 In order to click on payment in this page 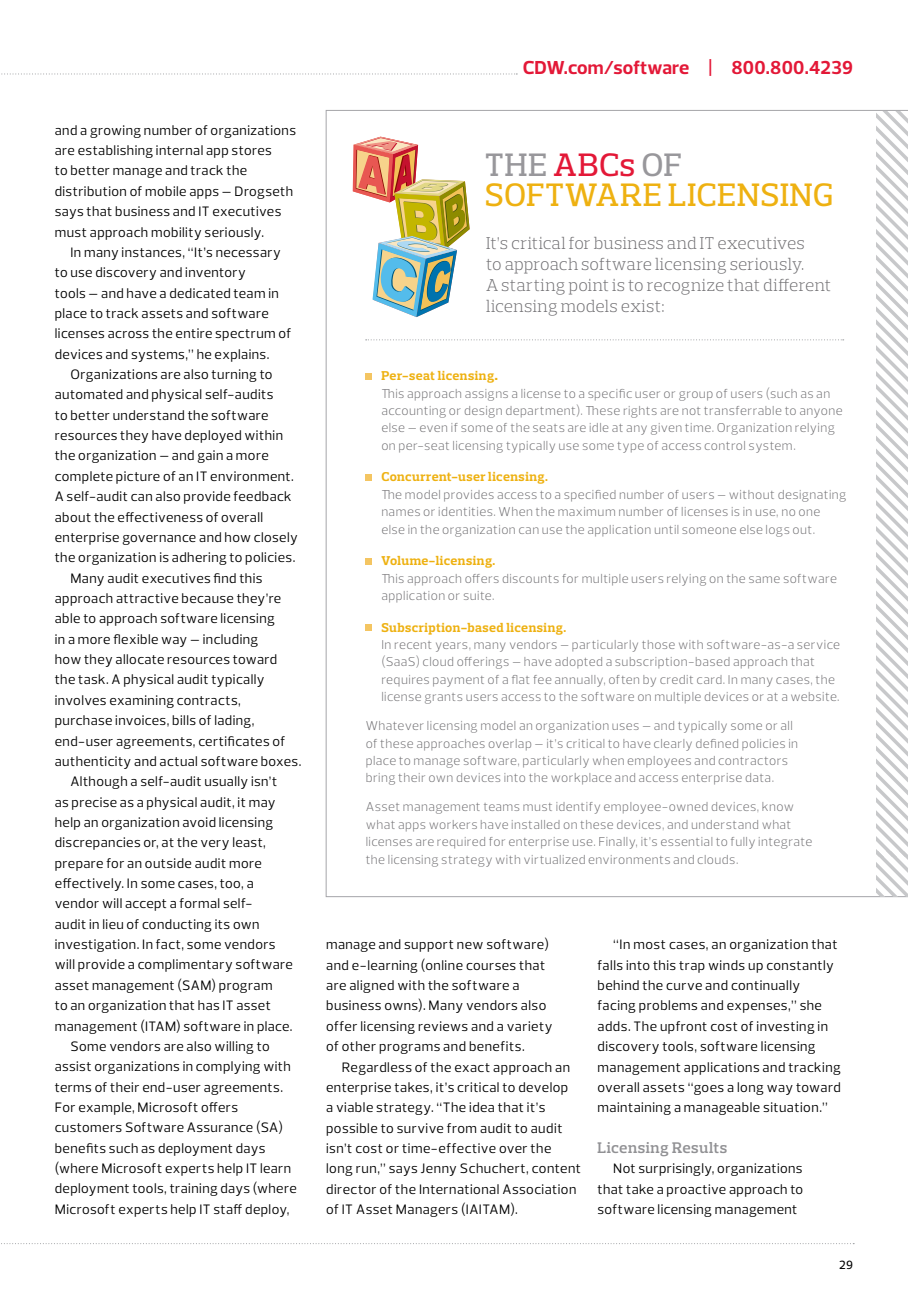, I will do `click(458, 681)`.
